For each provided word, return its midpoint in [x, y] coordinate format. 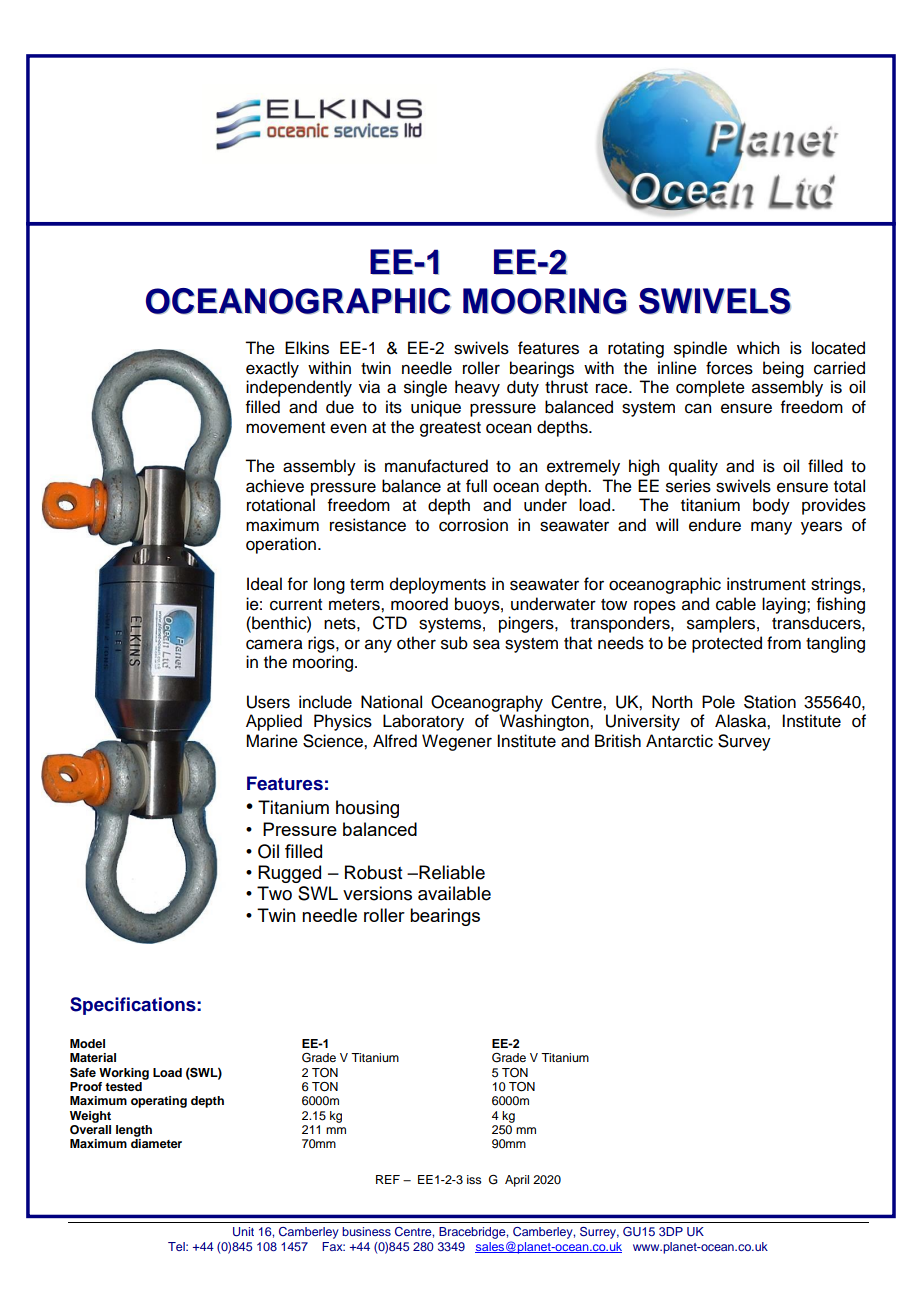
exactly [272, 369]
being [783, 369]
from [784, 643]
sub [454, 643]
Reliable [451, 872]
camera [274, 644]
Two [274, 893]
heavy [477, 388]
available [454, 893]
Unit [243, 1232]
